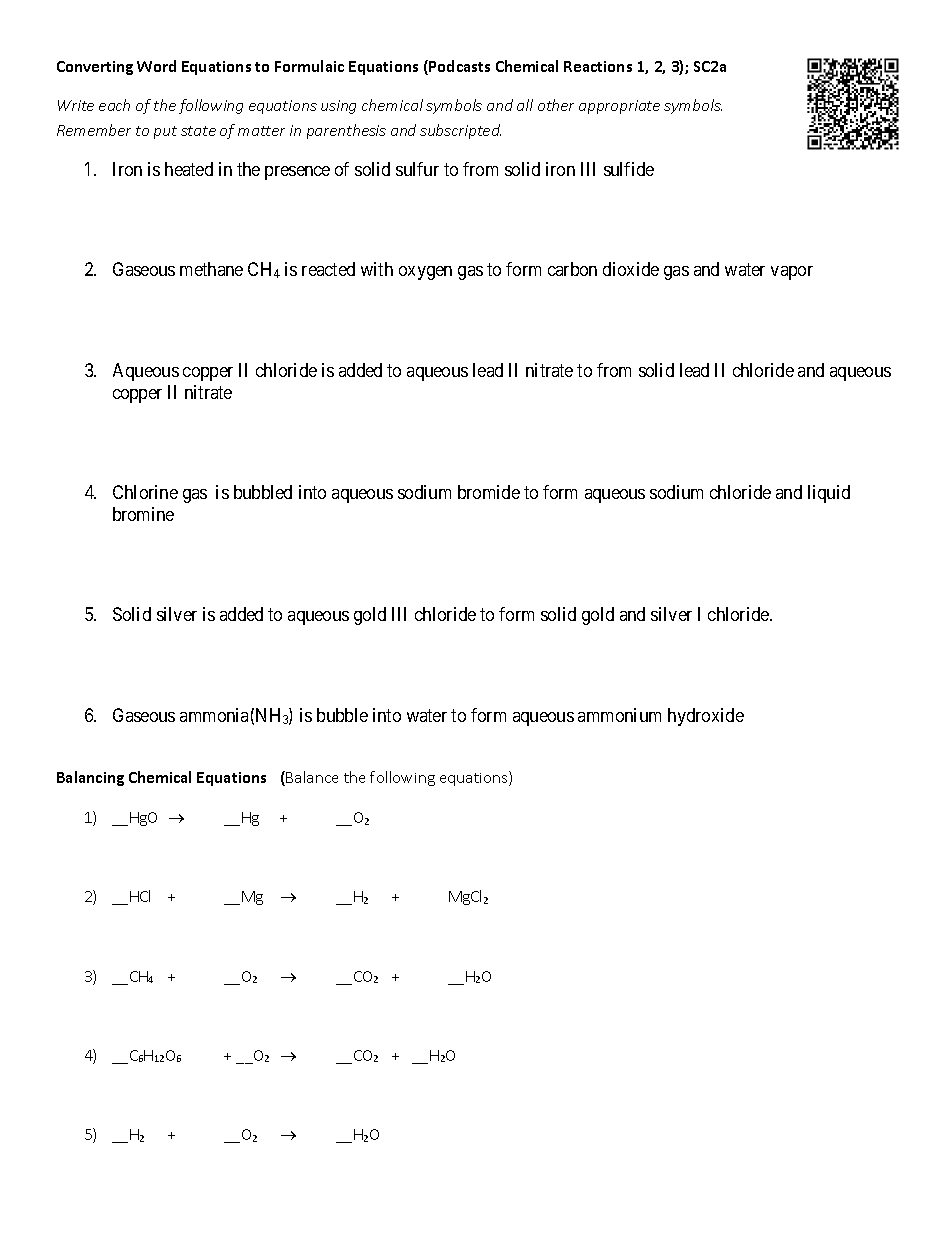 This image has width=952, height=1233. Describe the element at coordinates (156, 66) in the image. I see `Word` at that location.
